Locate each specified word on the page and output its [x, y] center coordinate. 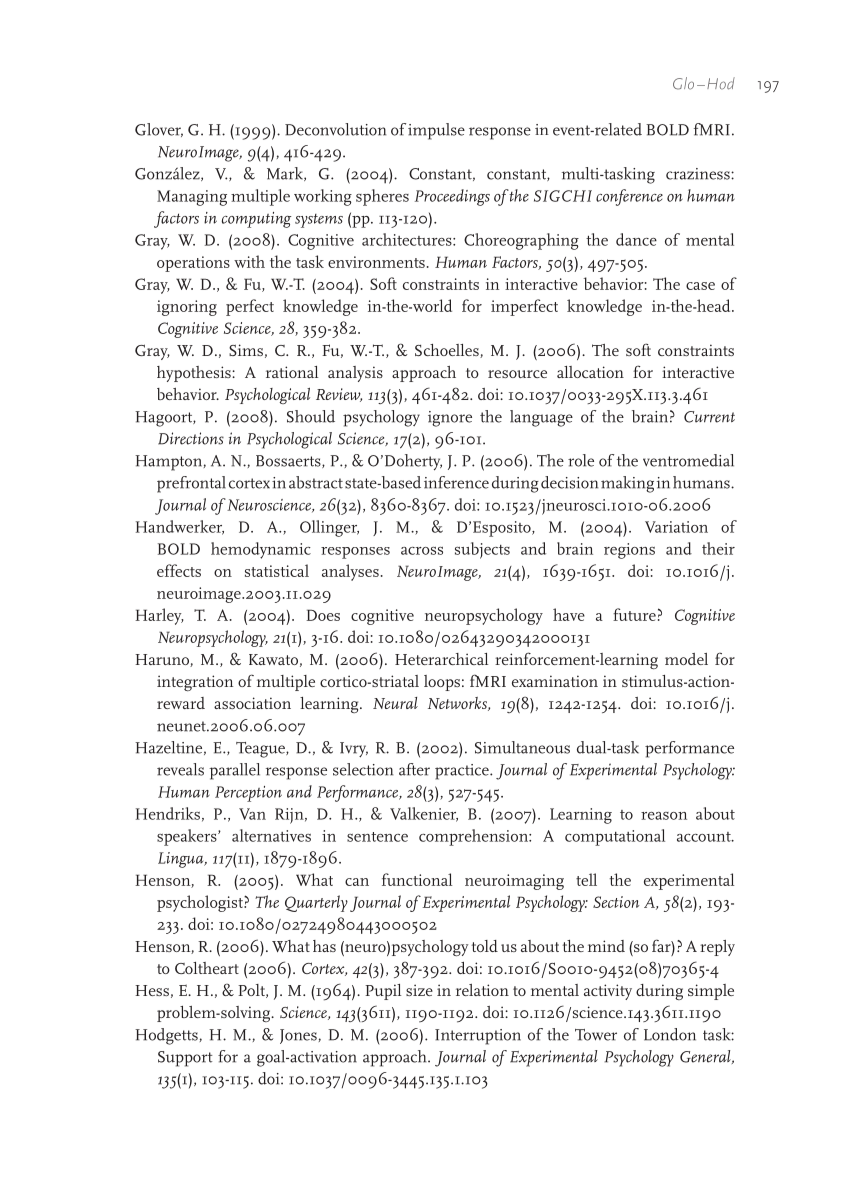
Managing [192, 198]
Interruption [478, 1037]
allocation [590, 372]
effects [179, 570]
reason [664, 816]
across [422, 551]
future [634, 614]
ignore [450, 419]
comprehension [474, 837]
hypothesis [195, 374]
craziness [699, 174]
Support [185, 1059]
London [670, 1034]
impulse [436, 131]
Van [252, 814]
